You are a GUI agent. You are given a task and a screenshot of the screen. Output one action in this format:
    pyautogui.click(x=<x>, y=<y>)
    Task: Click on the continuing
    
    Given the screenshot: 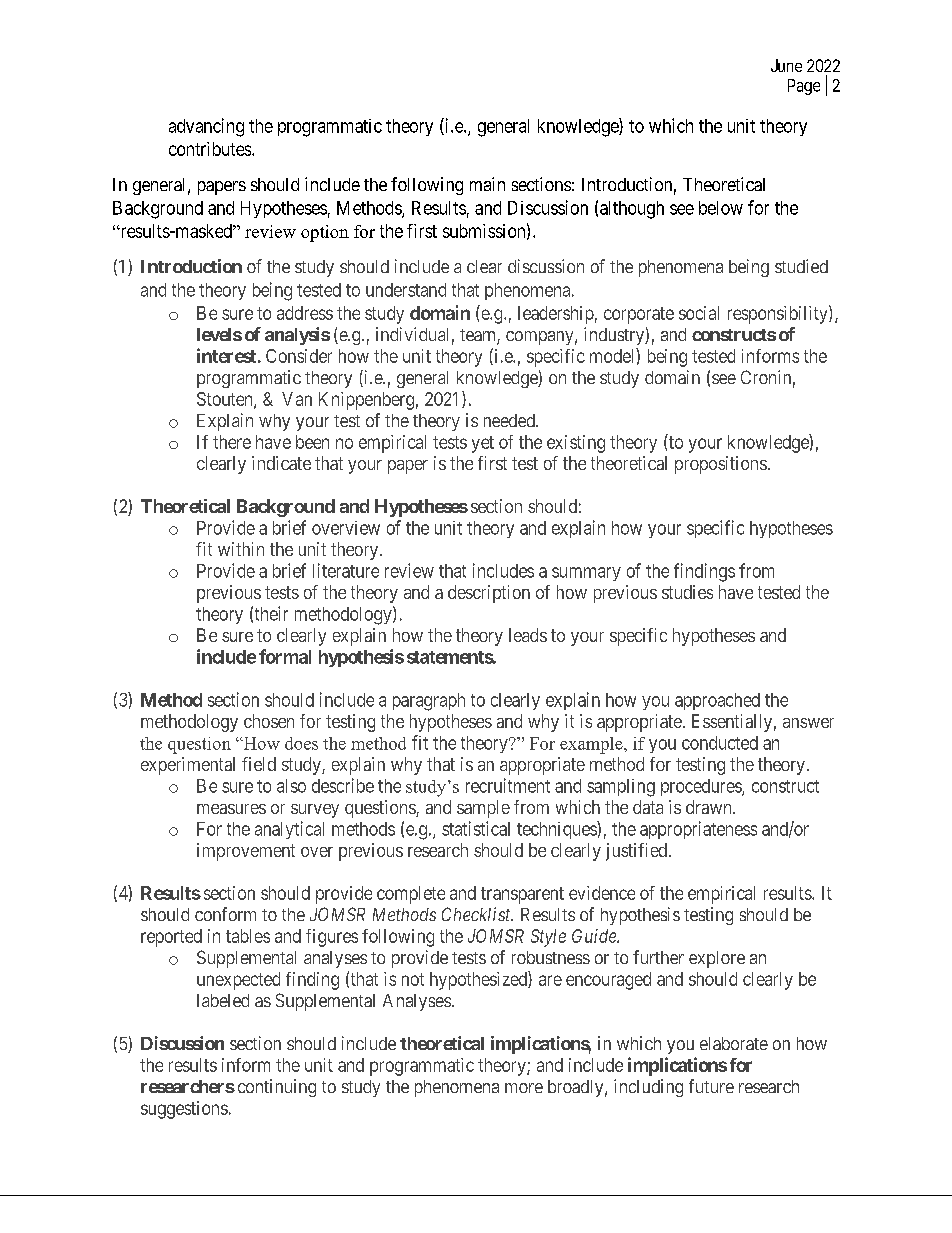 What is the action you would take?
    pyautogui.click(x=277, y=1088)
